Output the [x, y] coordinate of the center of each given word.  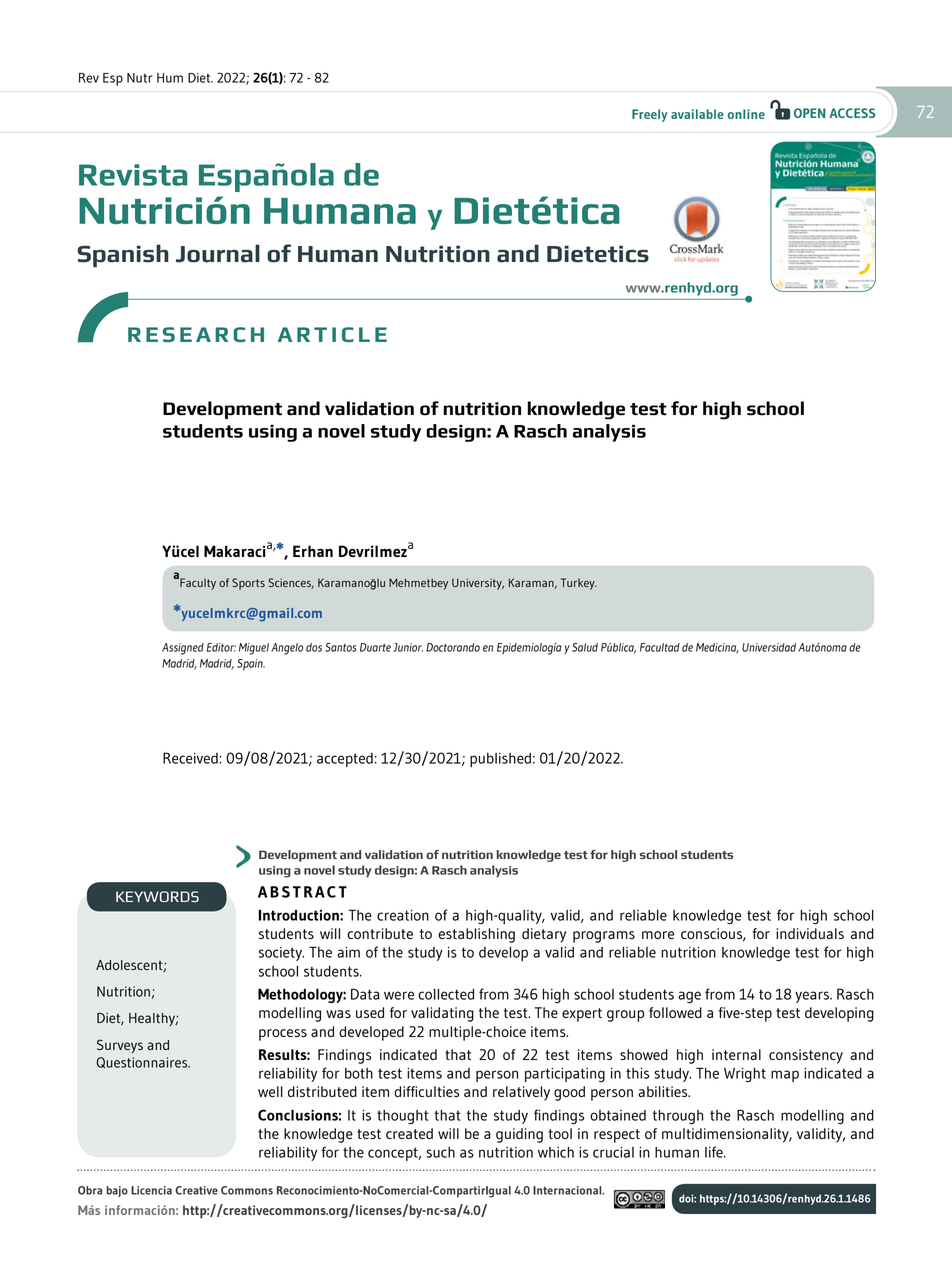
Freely [650, 115]
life [715, 1152]
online [746, 114]
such [440, 1152]
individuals [810, 933]
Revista [133, 175]
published [500, 760]
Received [191, 758]
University [478, 584]
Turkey [579, 584]
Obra [90, 1190]
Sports [248, 584]
